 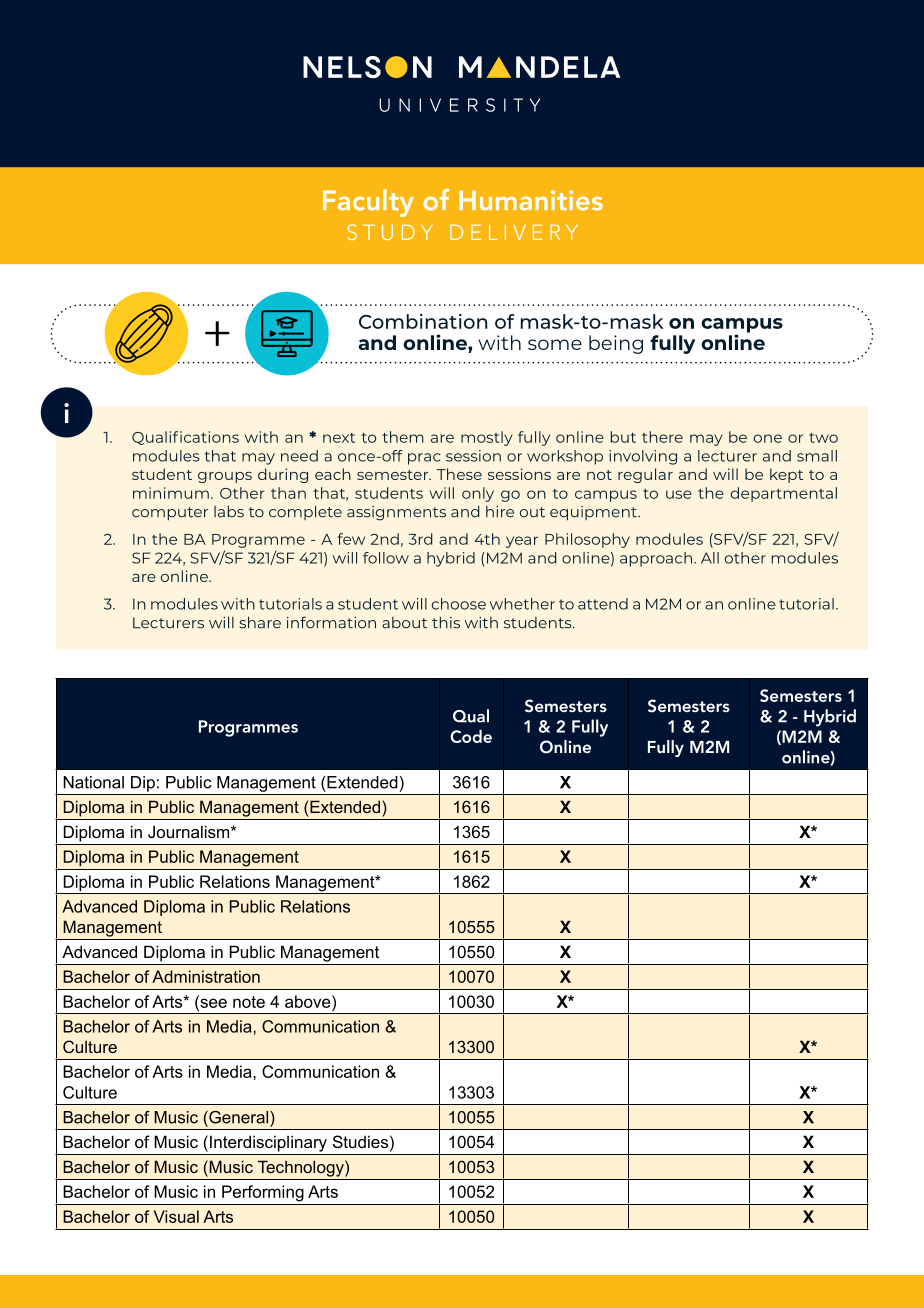 I want to click on minimum, so click(x=171, y=493).
